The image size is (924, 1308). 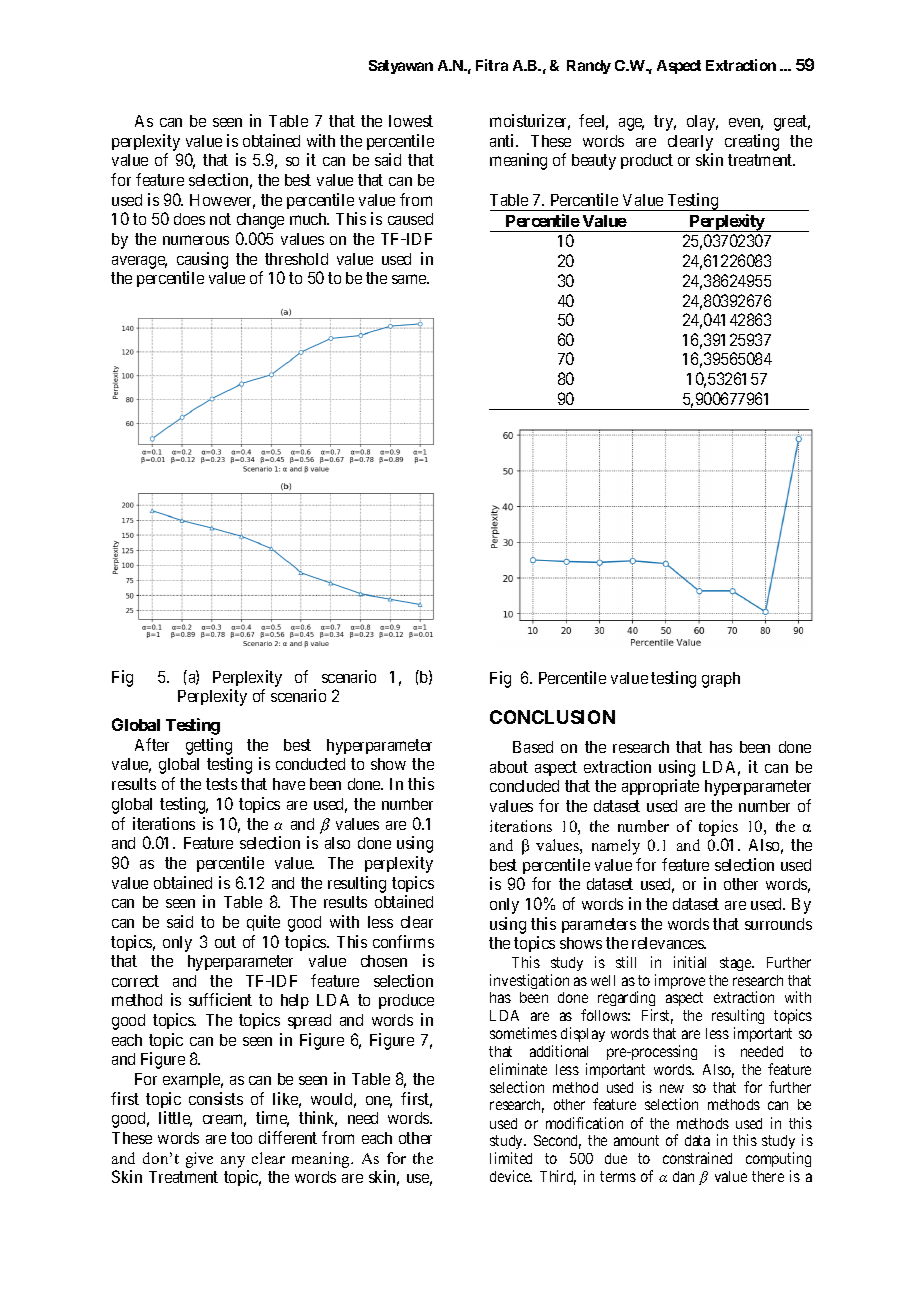 I want to click on olay, so click(x=702, y=123).
